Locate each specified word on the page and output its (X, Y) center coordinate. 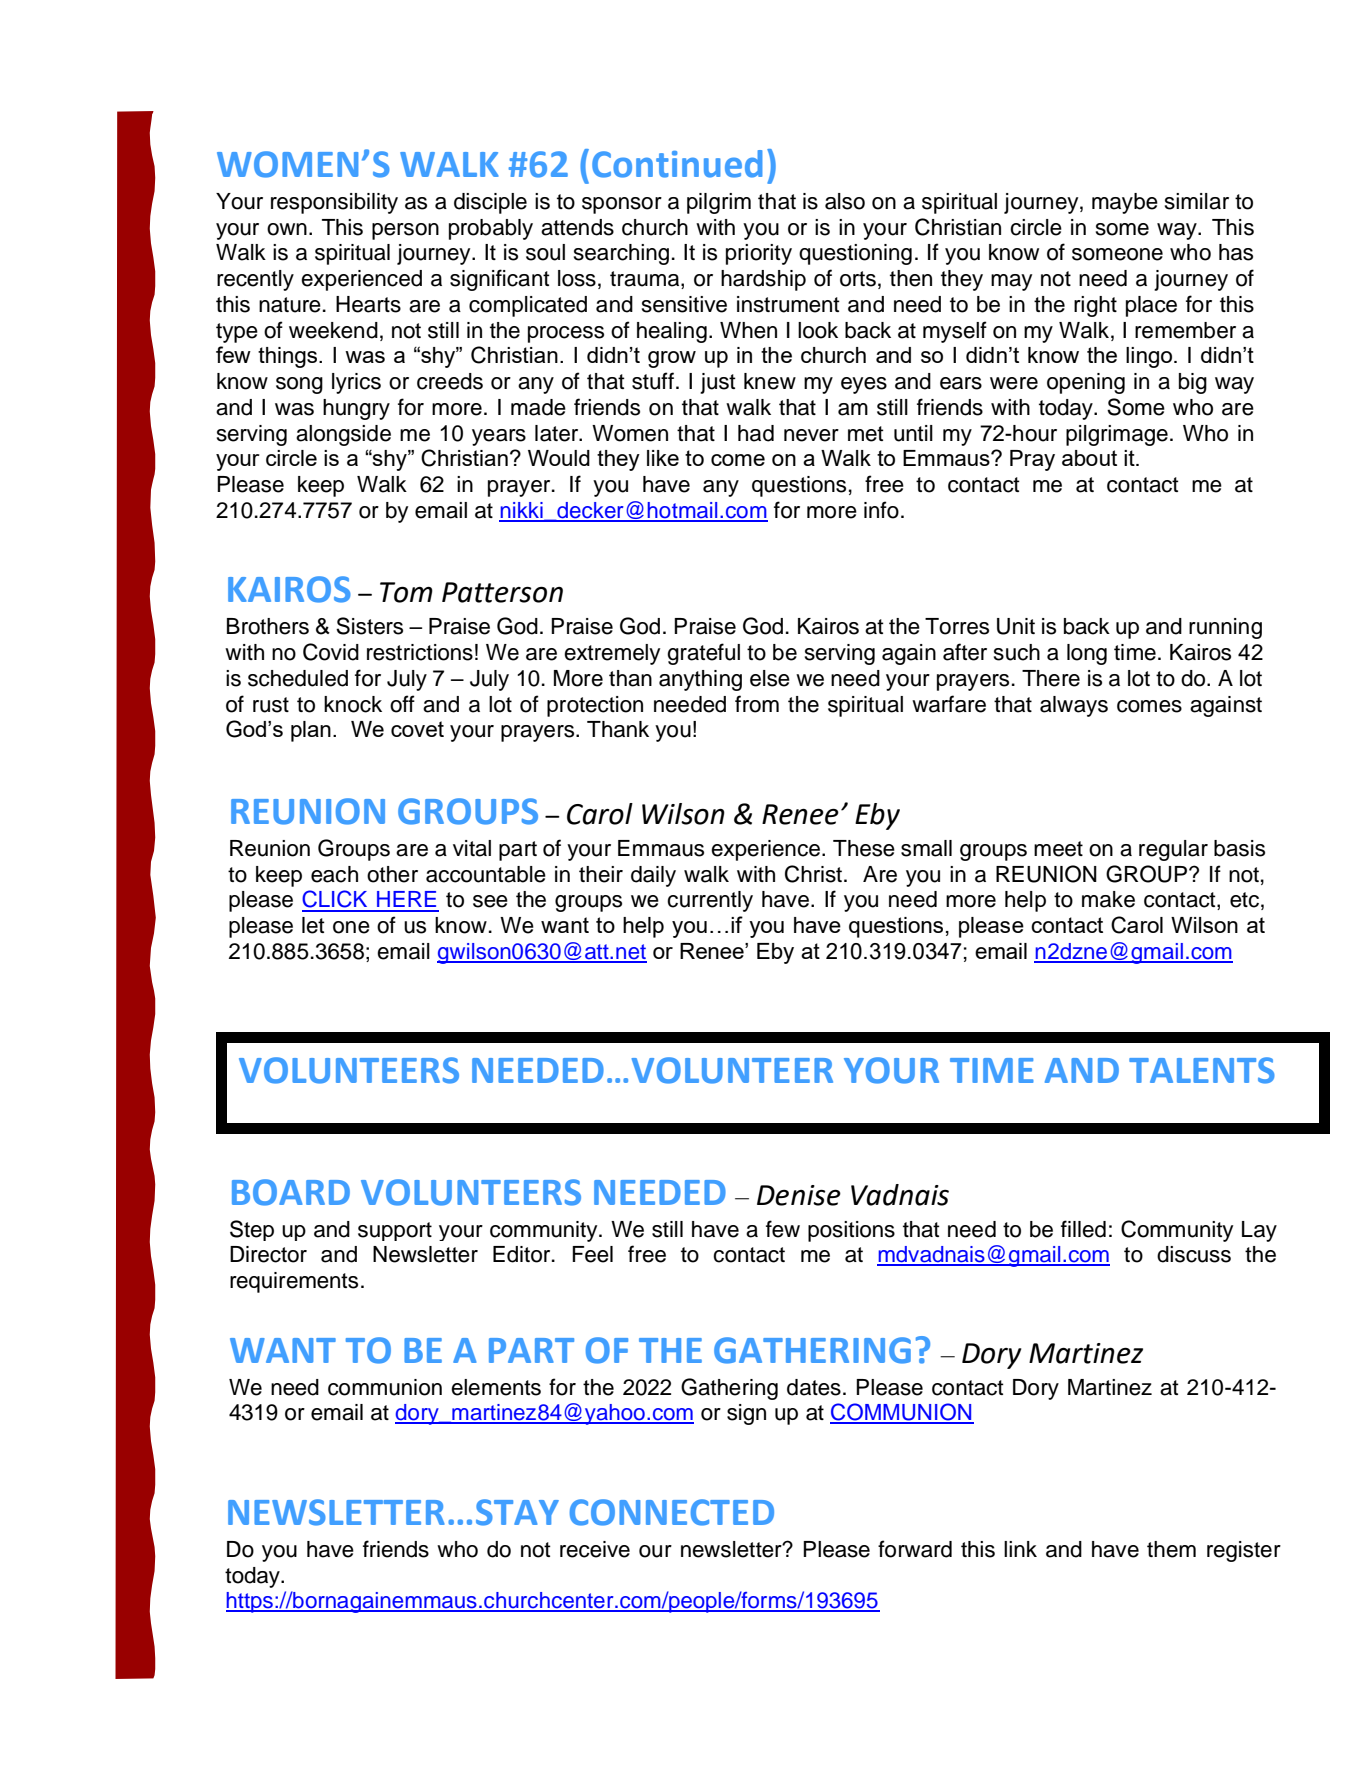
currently (710, 901)
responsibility (334, 203)
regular (1173, 850)
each (334, 874)
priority (759, 254)
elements (496, 1387)
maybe (1125, 203)
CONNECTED (672, 1512)
